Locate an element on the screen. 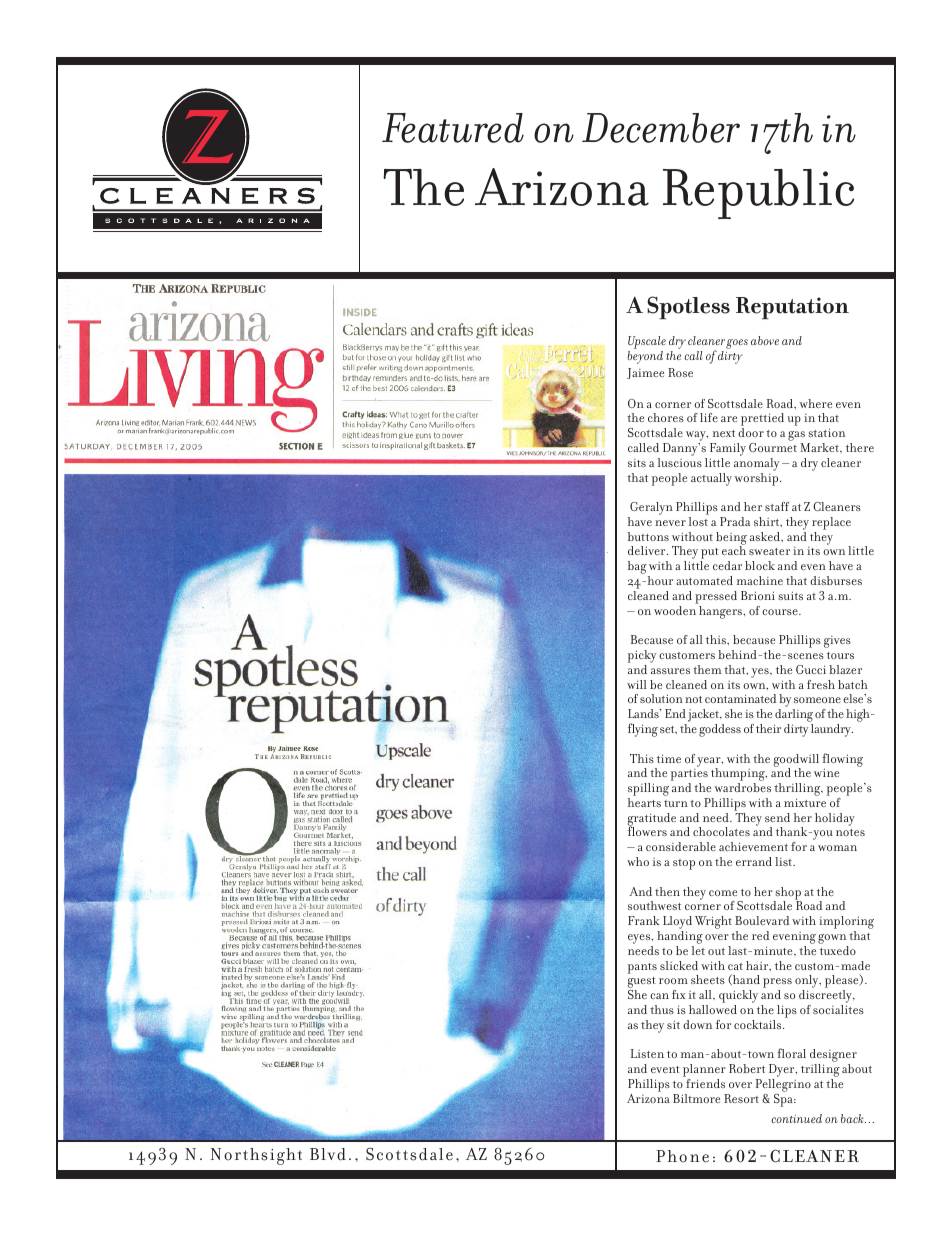 The width and height of the screenshot is (952, 1233). Blvd is located at coordinates (328, 1154).
